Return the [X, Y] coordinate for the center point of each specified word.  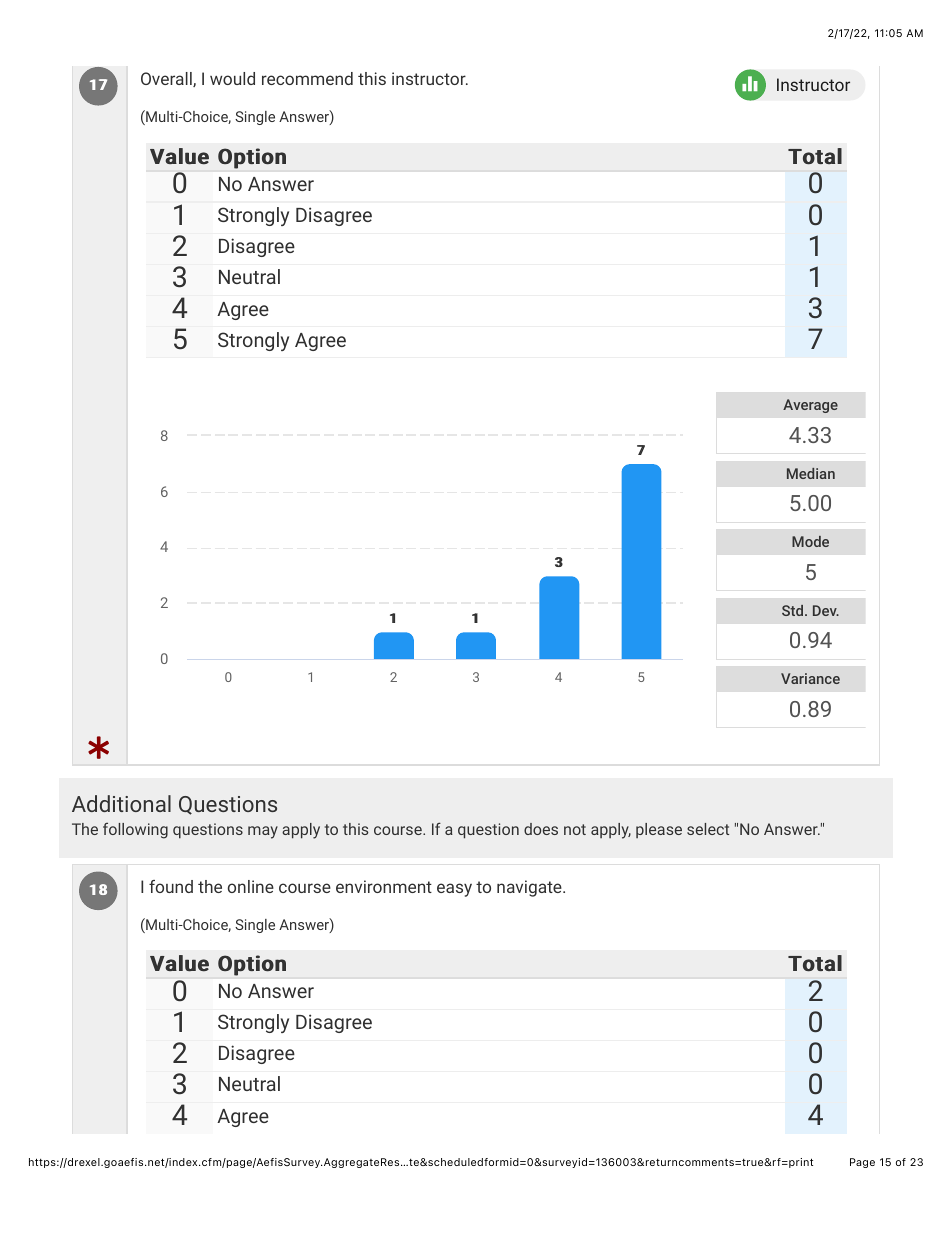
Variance [810, 678]
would [232, 78]
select [708, 829]
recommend [307, 78]
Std [794, 610]
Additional [121, 803]
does [541, 829]
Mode [810, 541]
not [575, 829]
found [171, 886]
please [659, 830]
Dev [826, 610]
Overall [167, 79]
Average [810, 406]
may [263, 832]
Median [811, 473]
